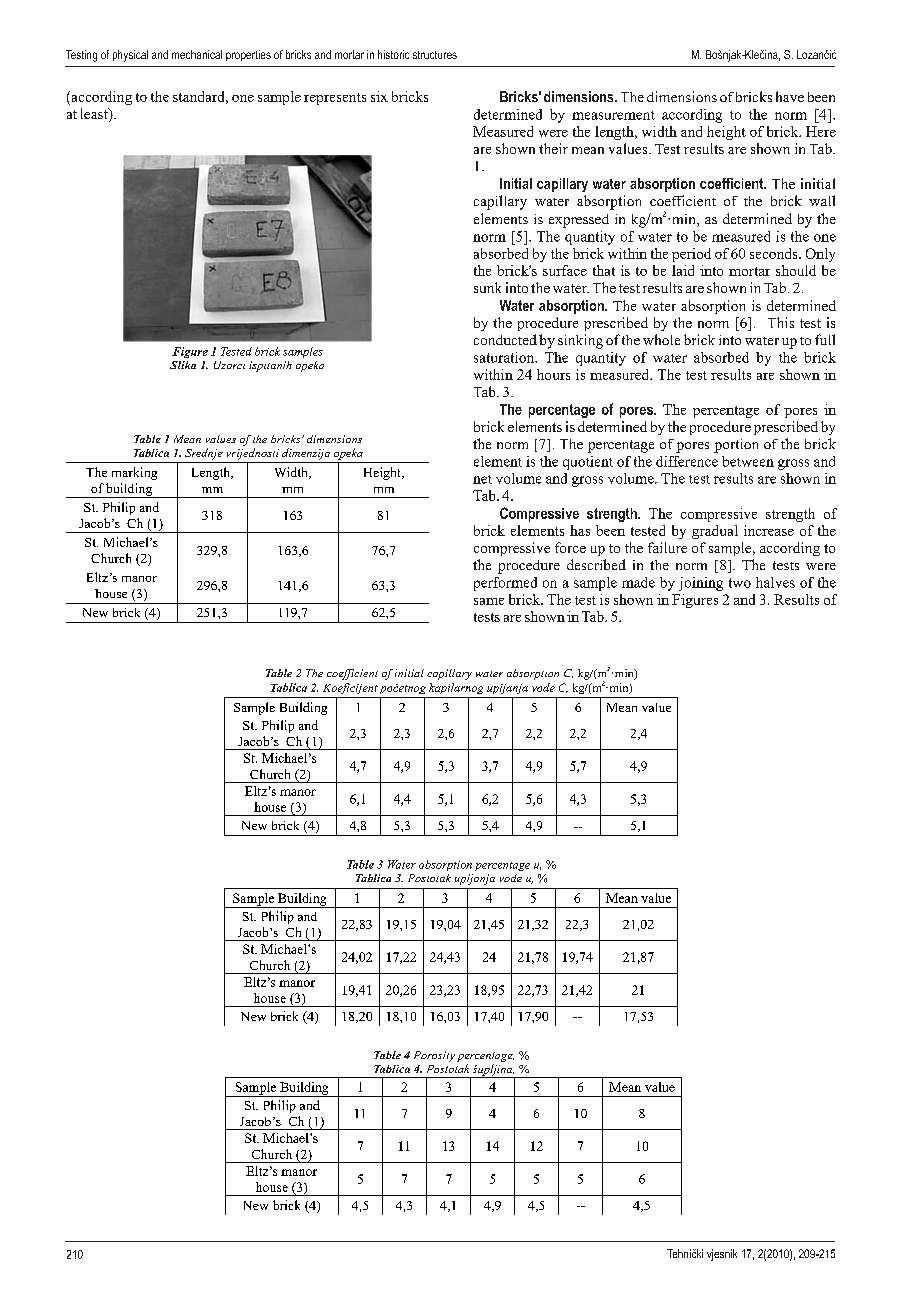  Describe the element at coordinates (435, 55) in the screenshot. I see `structures` at that location.
